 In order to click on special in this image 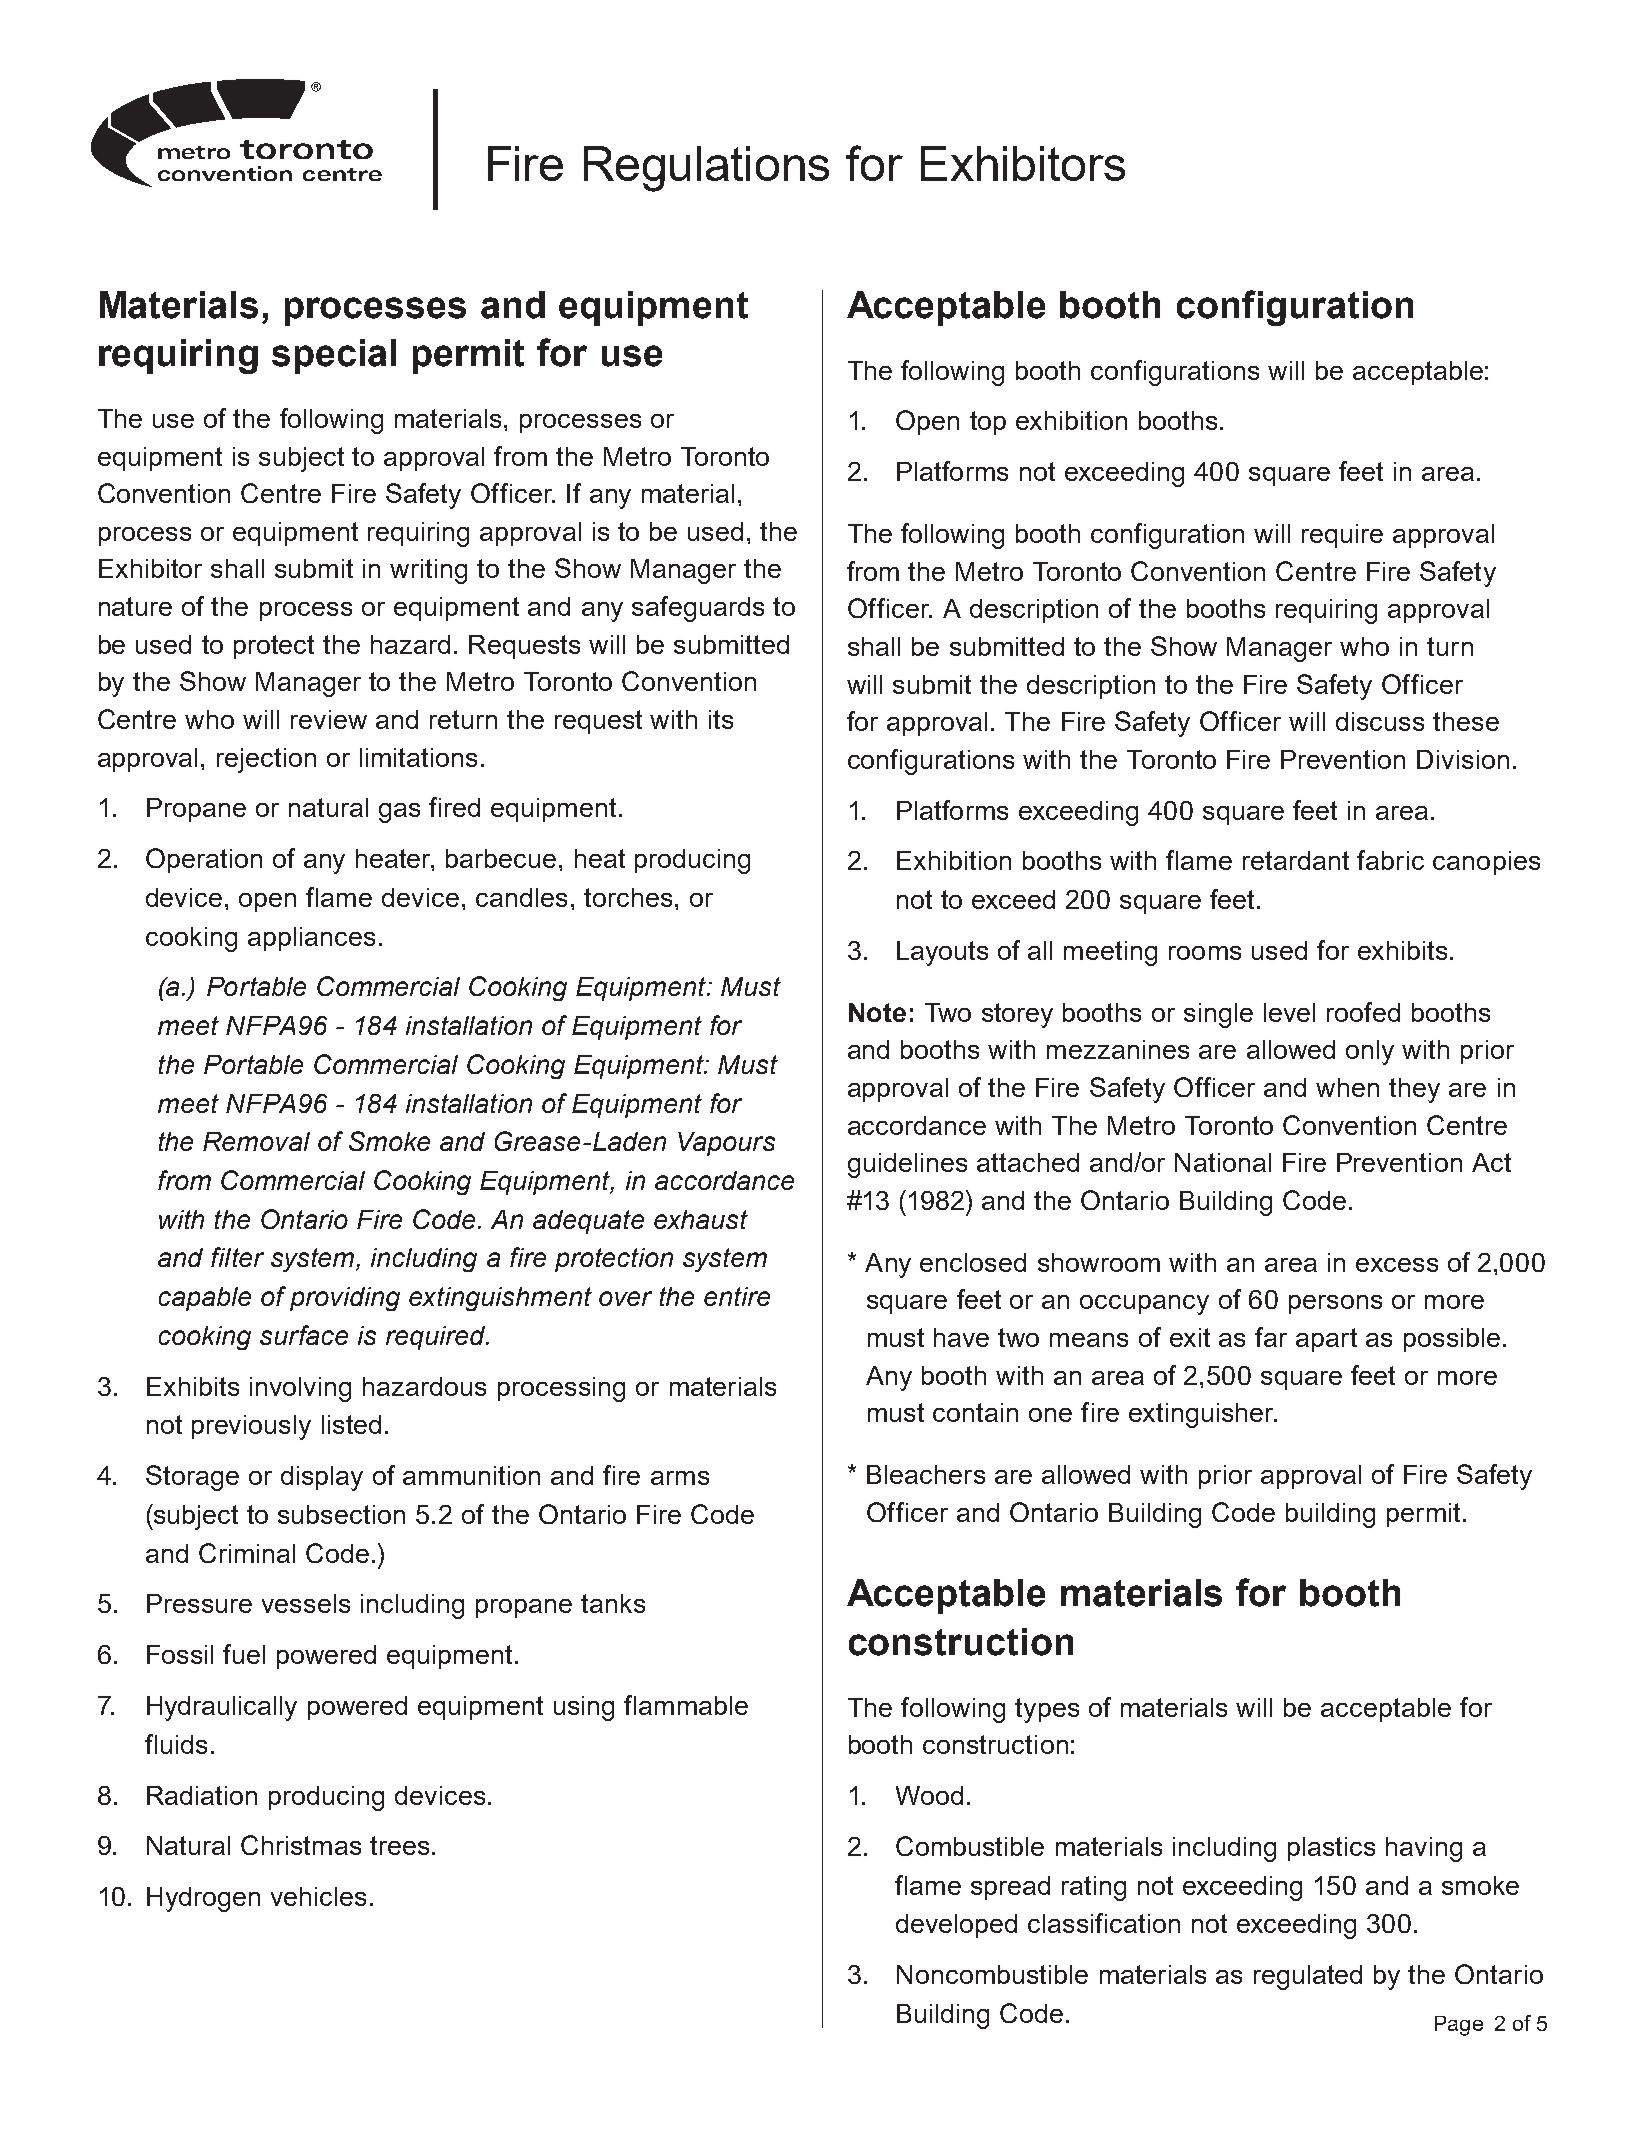, I will do `click(334, 356)`.
